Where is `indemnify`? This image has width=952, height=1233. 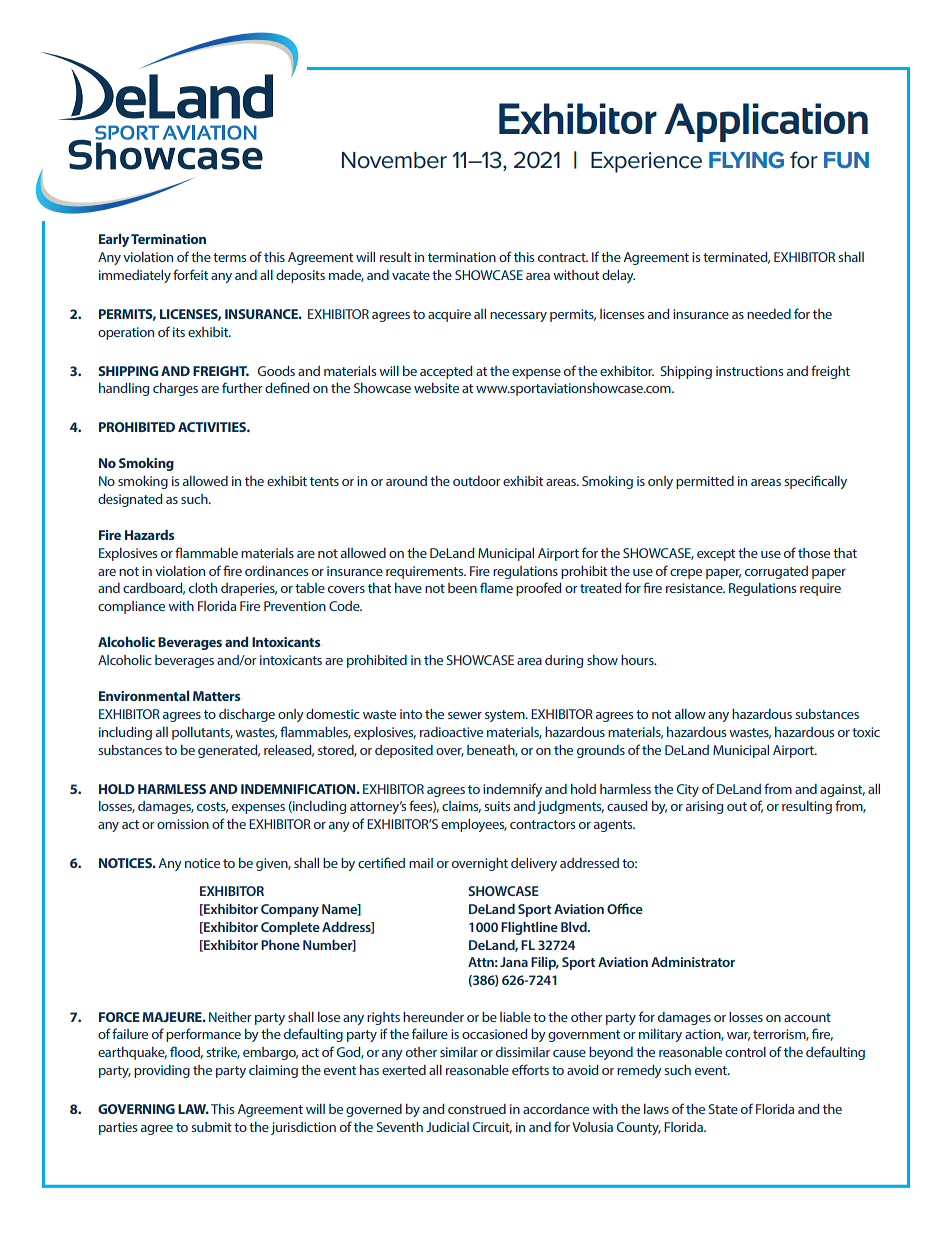 indemnify is located at coordinates (512, 790).
